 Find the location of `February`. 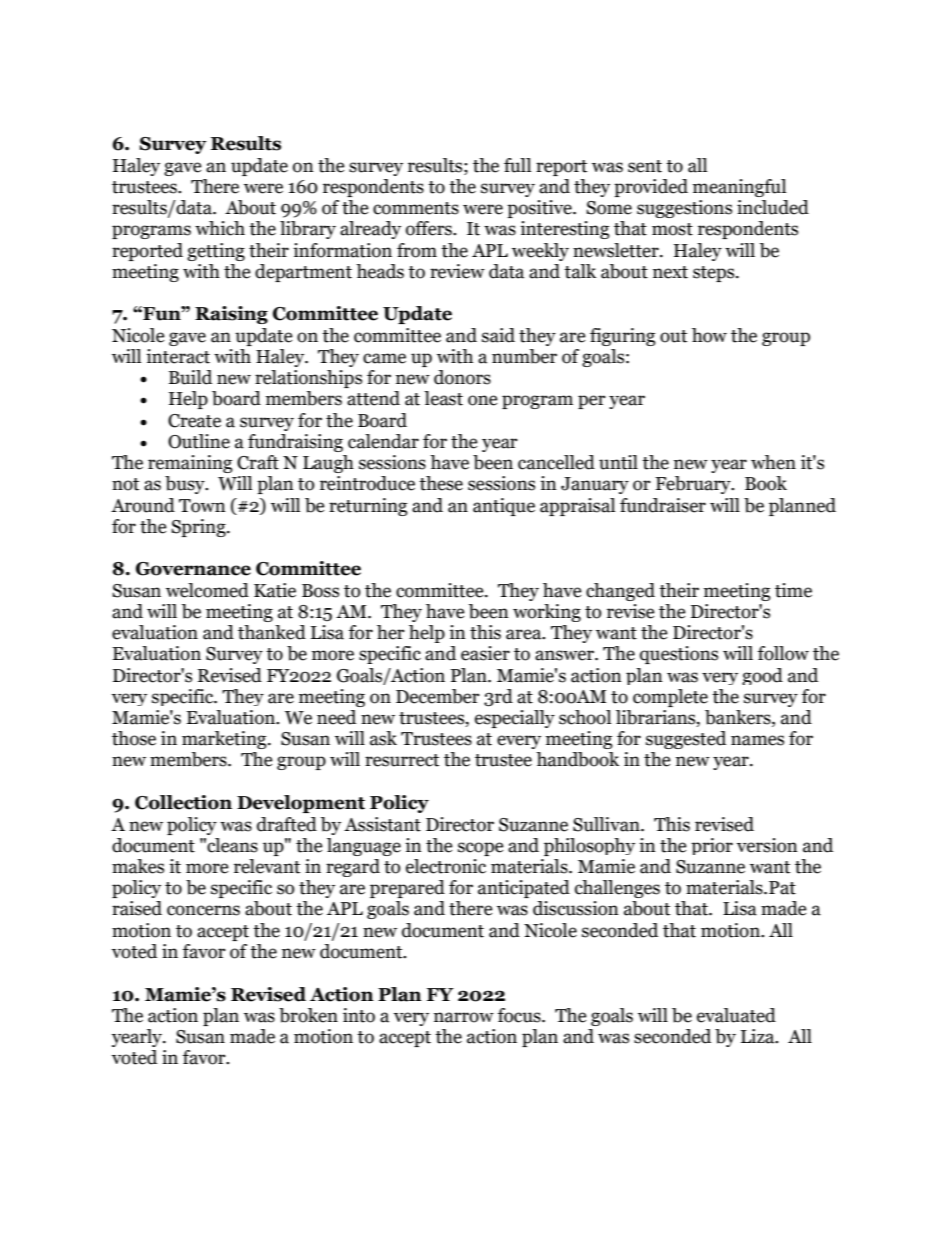

February is located at coordinates (694, 485).
